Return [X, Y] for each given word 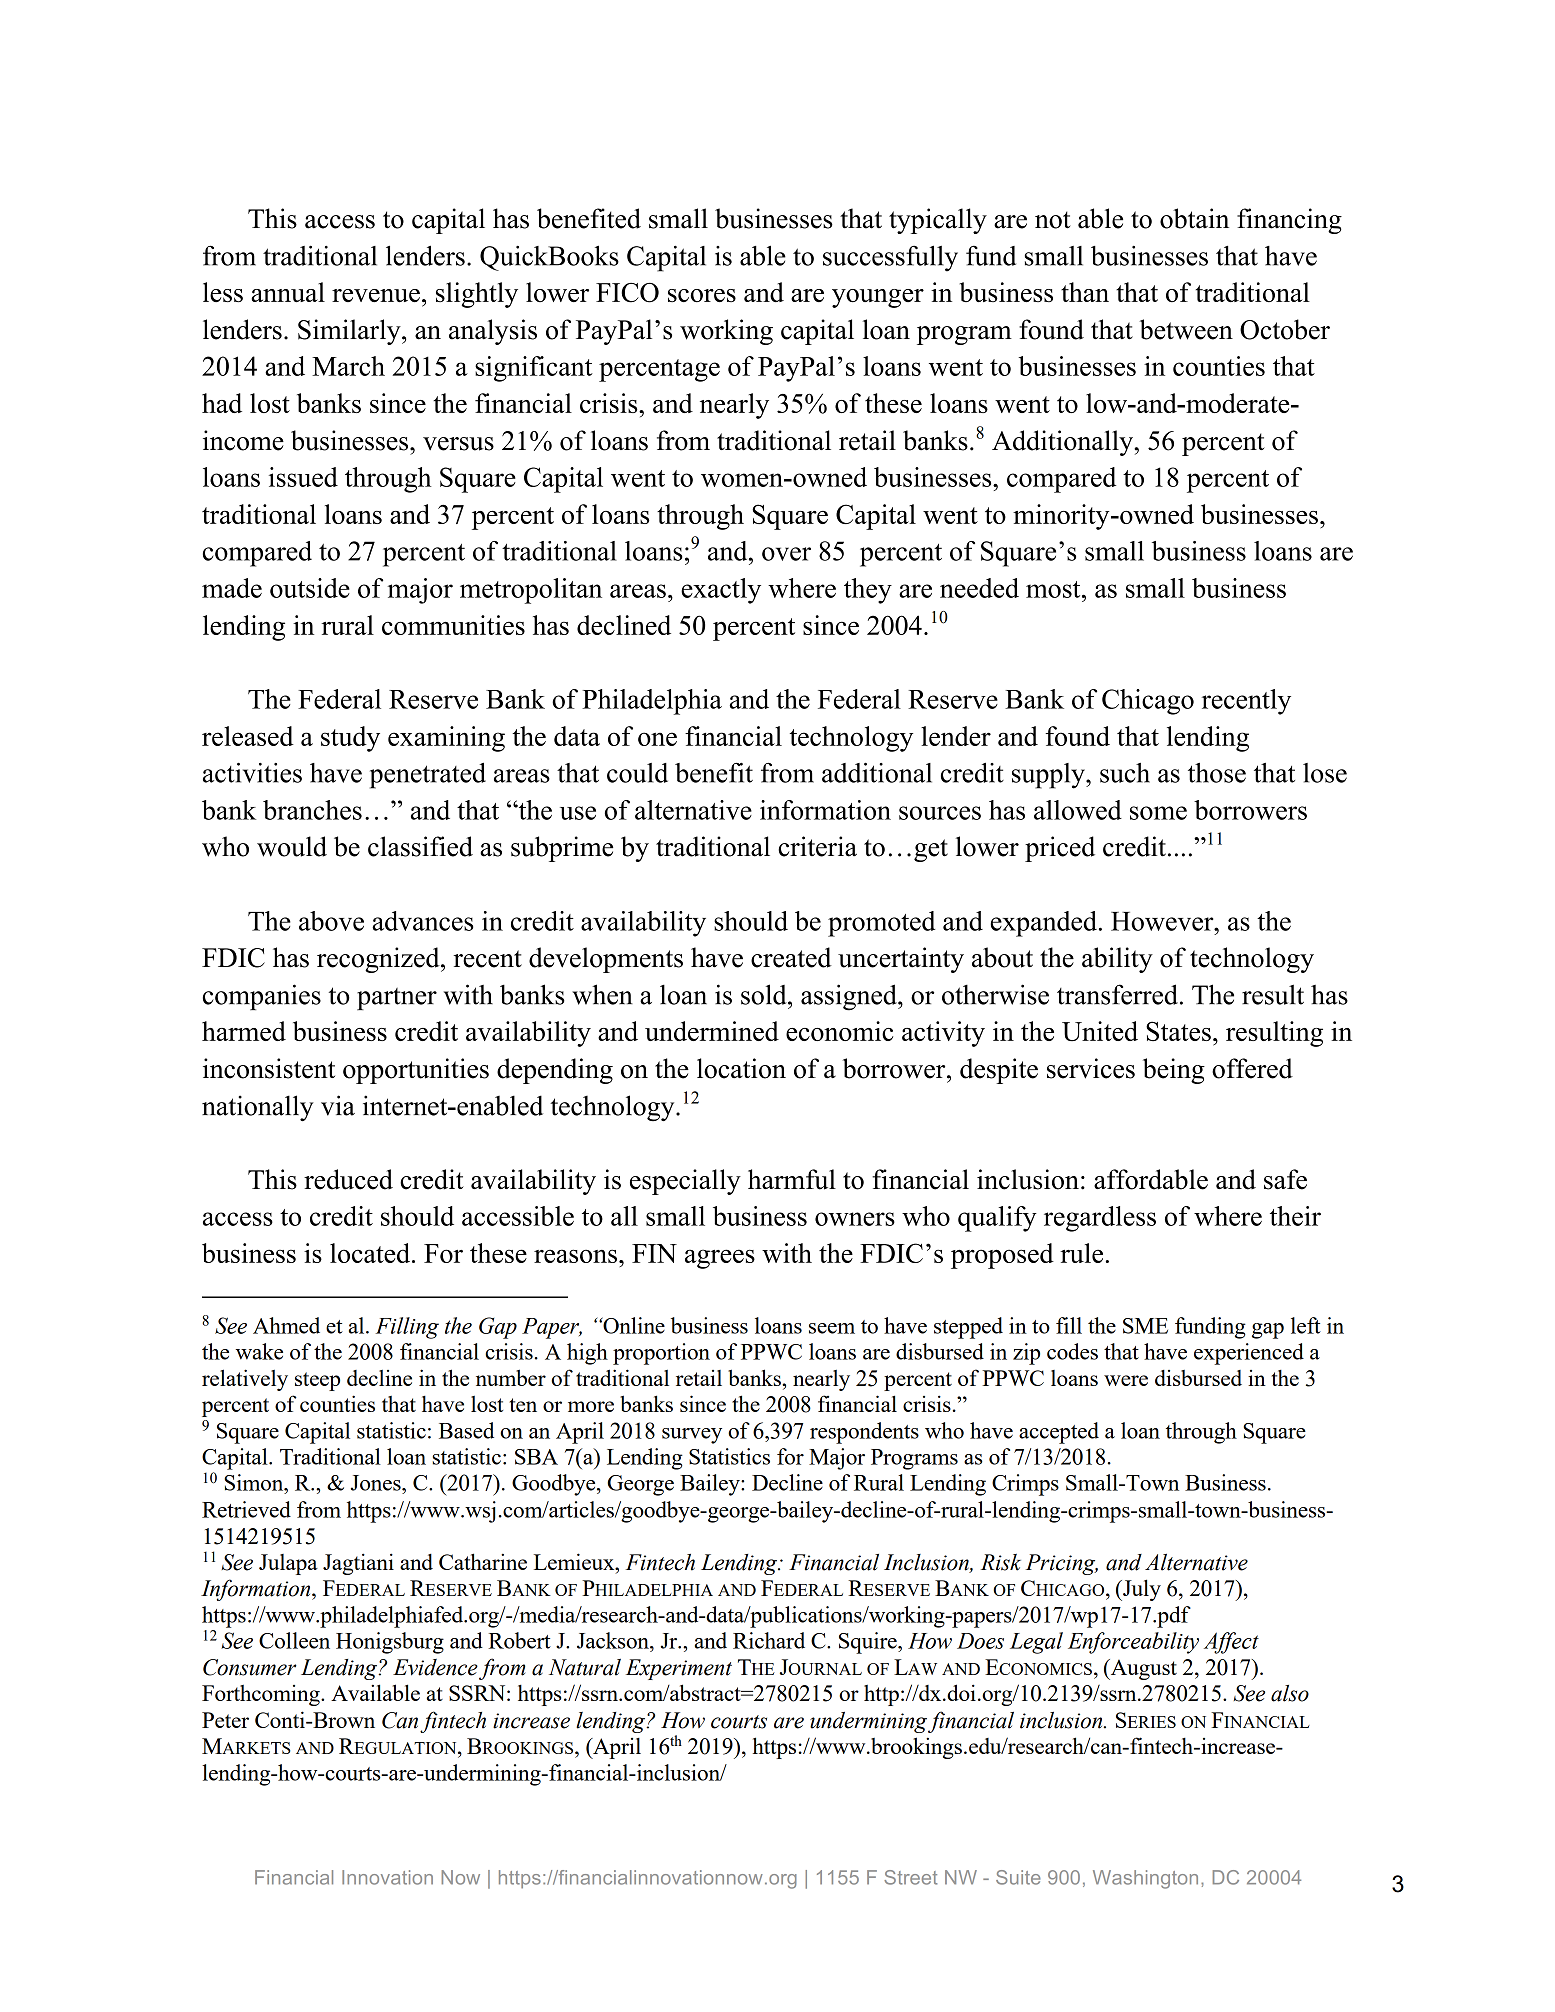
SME [1145, 1326]
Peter [225, 1720]
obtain [1194, 218]
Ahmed [286, 1325]
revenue [376, 295]
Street [910, 1877]
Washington [1145, 1879]
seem [832, 1328]
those [1217, 773]
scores [702, 295]
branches [312, 810]
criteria [817, 846]
